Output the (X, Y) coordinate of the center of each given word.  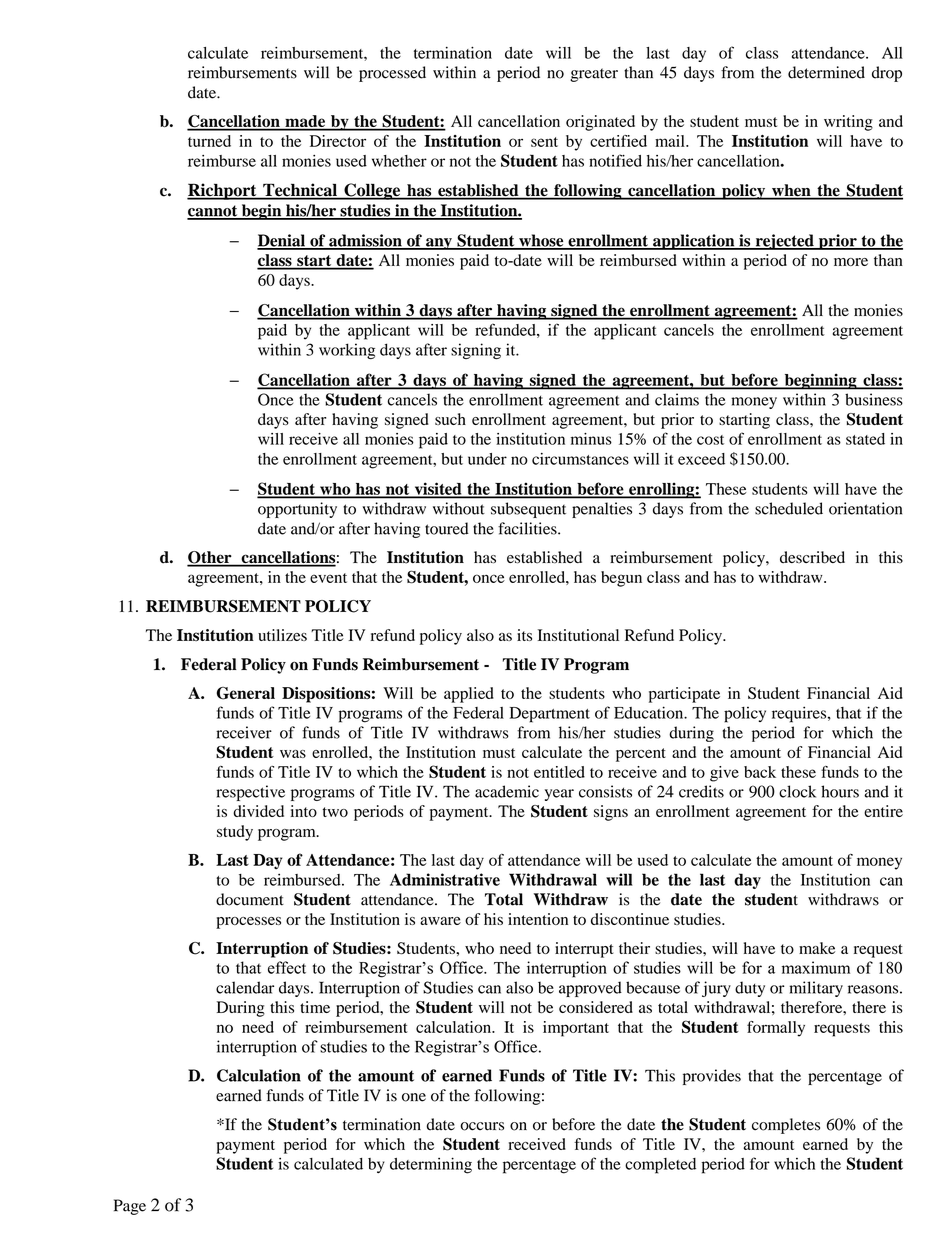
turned (209, 141)
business (874, 399)
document (250, 899)
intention (538, 919)
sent (544, 142)
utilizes (282, 635)
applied (469, 695)
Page (130, 1207)
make (817, 948)
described (812, 557)
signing (476, 351)
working (347, 351)
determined (826, 72)
